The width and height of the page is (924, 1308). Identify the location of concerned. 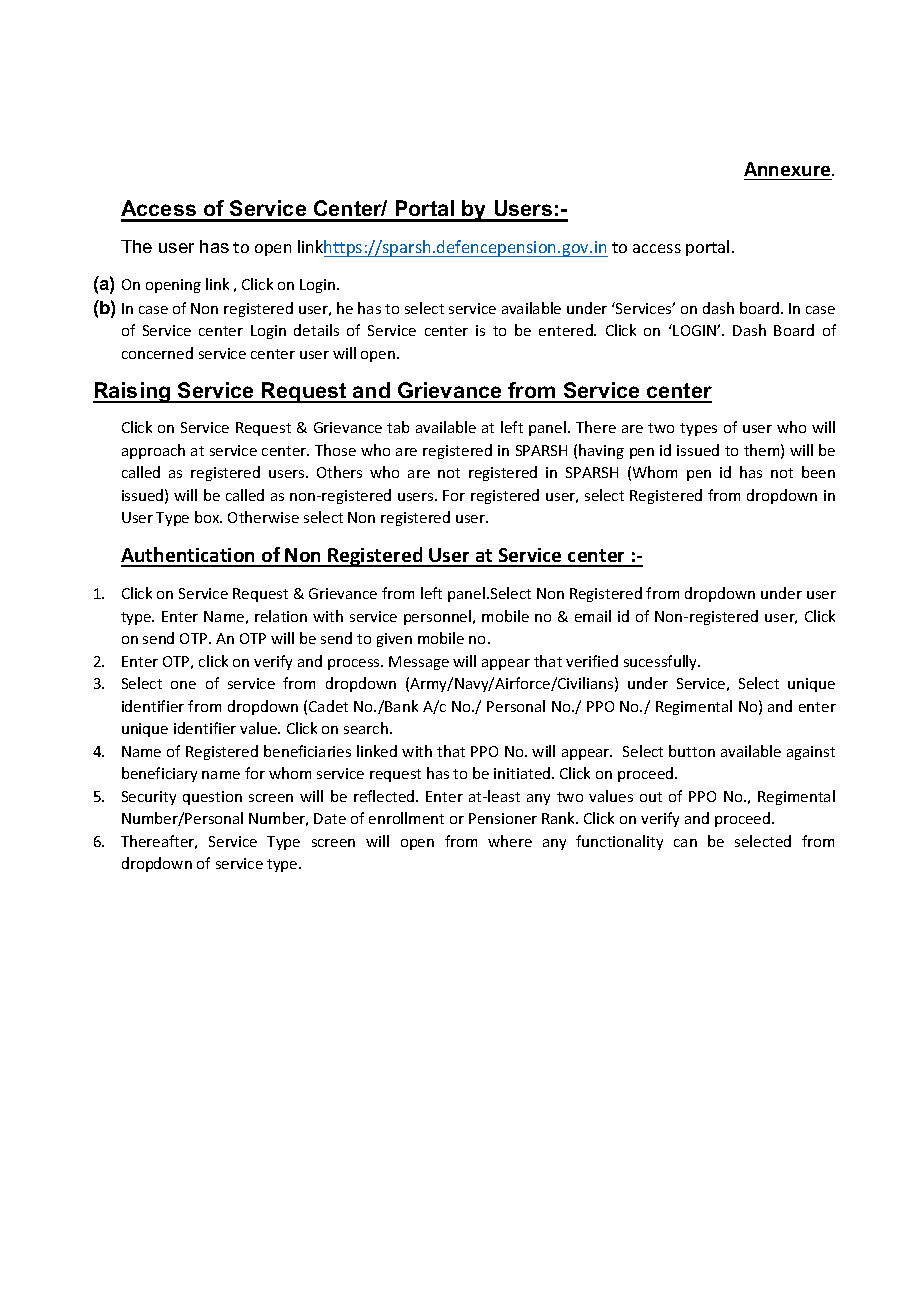
(157, 353).
